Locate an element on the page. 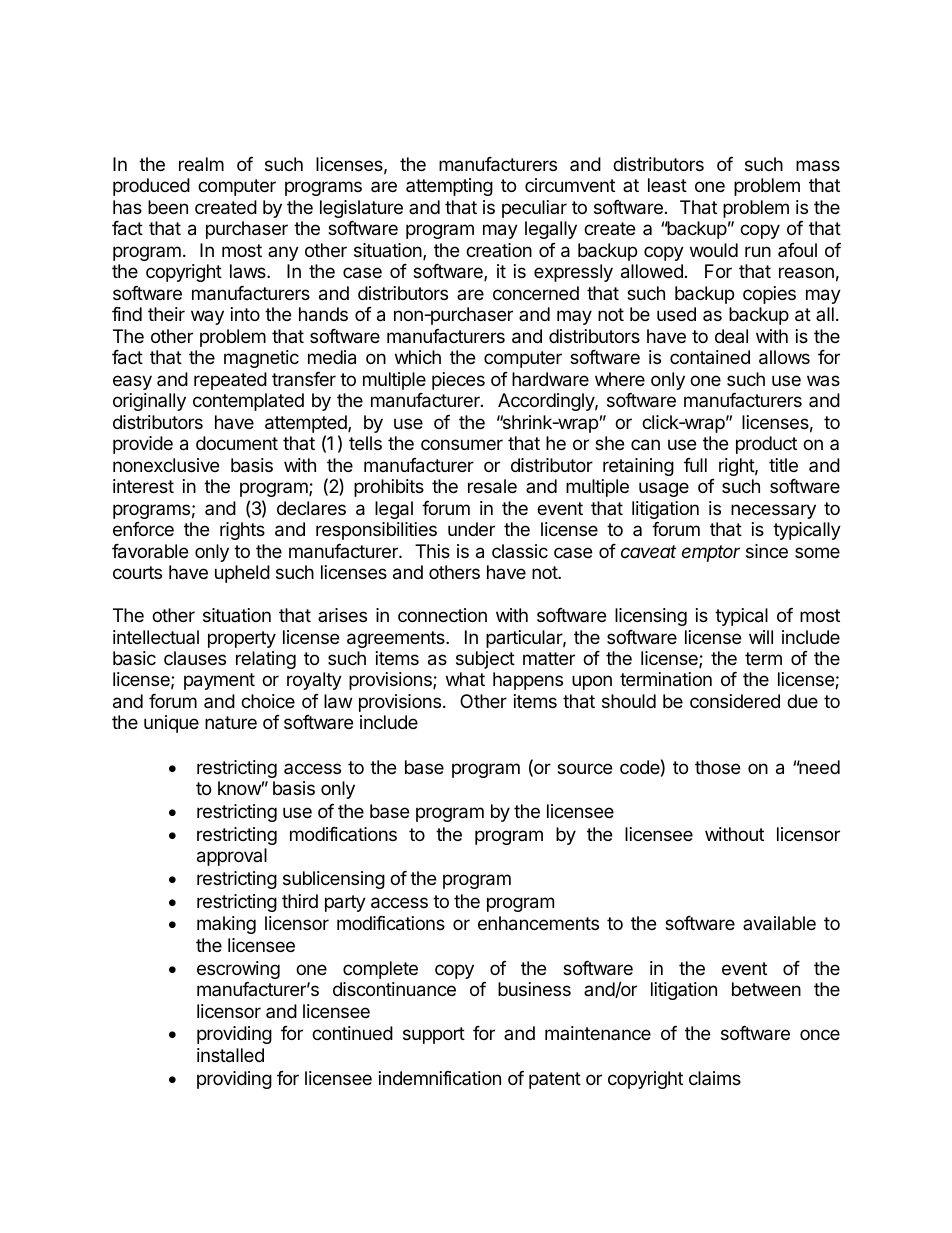 The image size is (952, 1233). document is located at coordinates (237, 443).
